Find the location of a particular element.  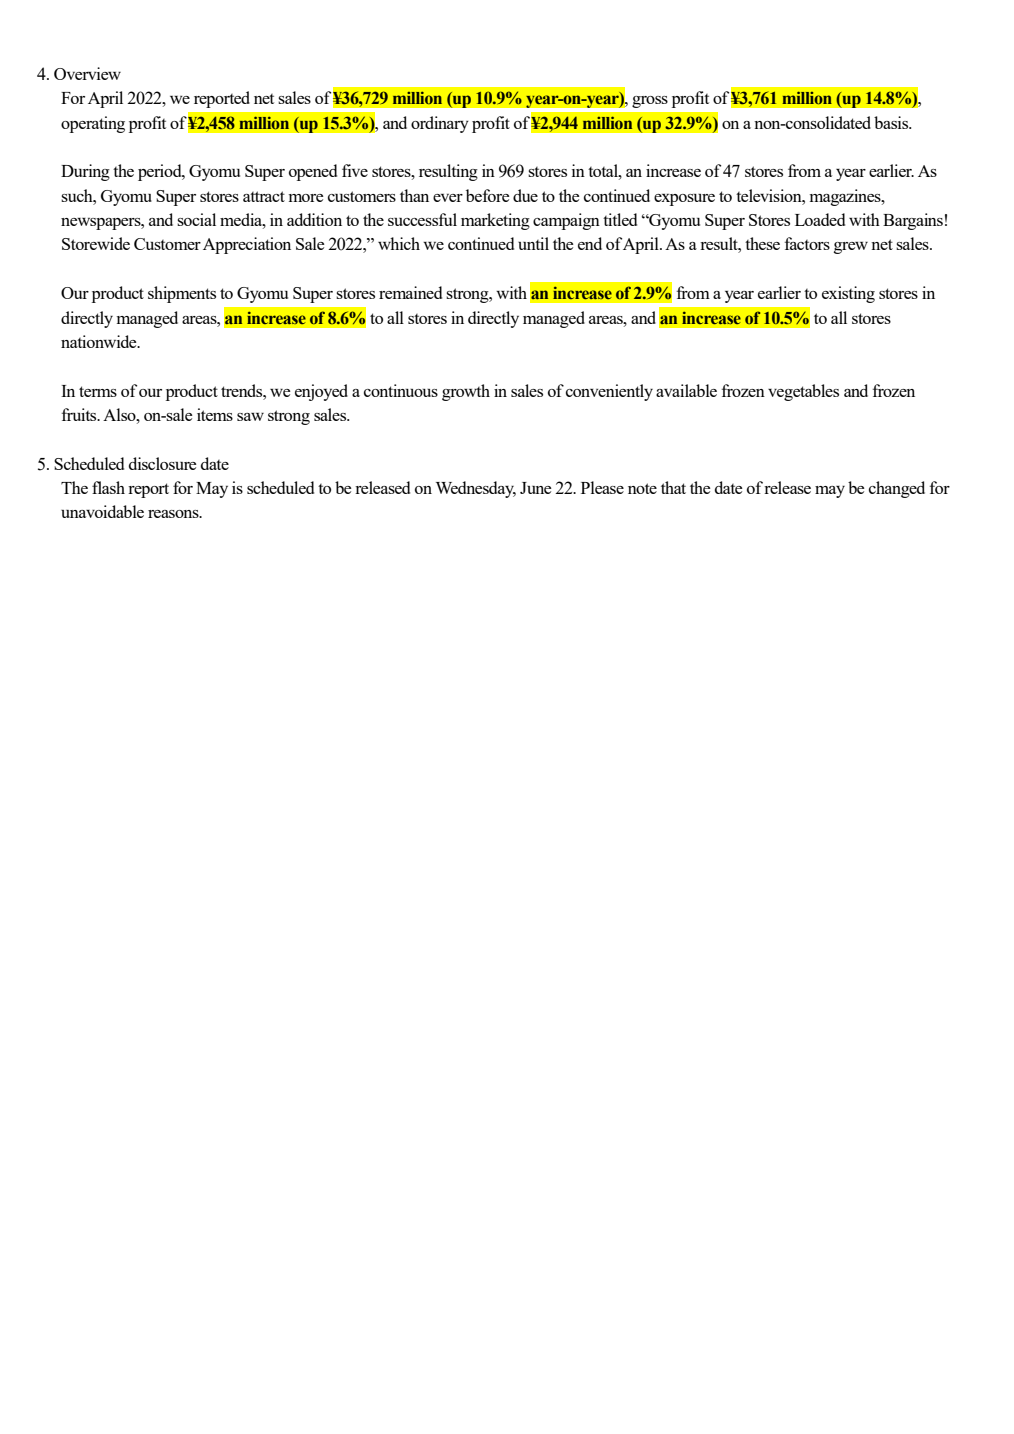

Wednesday is located at coordinates (476, 489).
